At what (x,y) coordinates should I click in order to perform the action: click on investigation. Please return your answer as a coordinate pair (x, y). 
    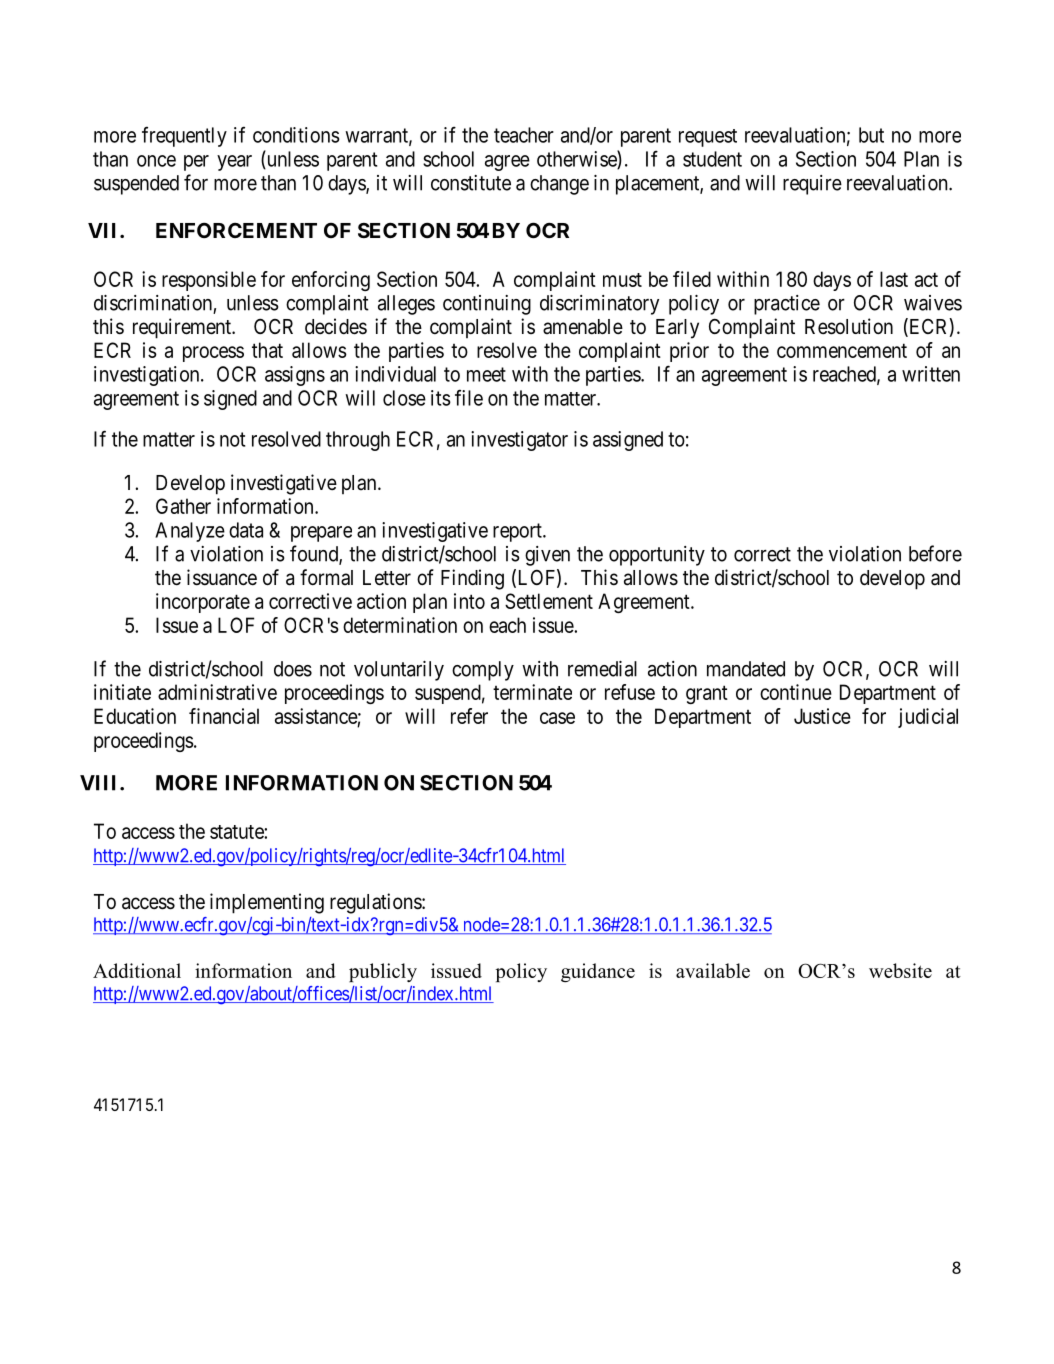
    Looking at the image, I should click on (148, 376).
